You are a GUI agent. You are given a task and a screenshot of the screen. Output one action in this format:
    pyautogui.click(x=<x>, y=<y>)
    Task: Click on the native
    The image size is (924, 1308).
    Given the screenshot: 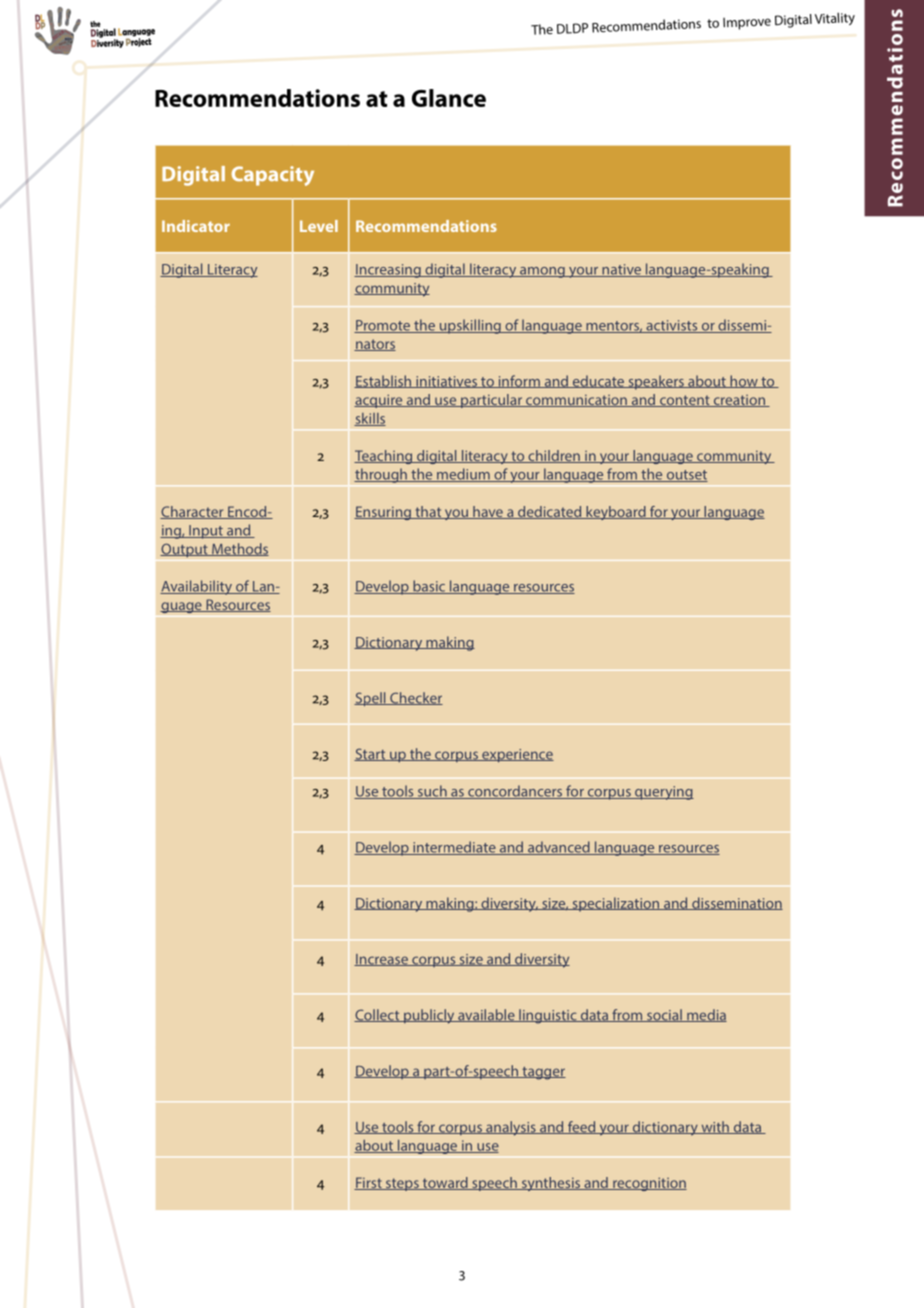 What is the action you would take?
    pyautogui.click(x=621, y=270)
